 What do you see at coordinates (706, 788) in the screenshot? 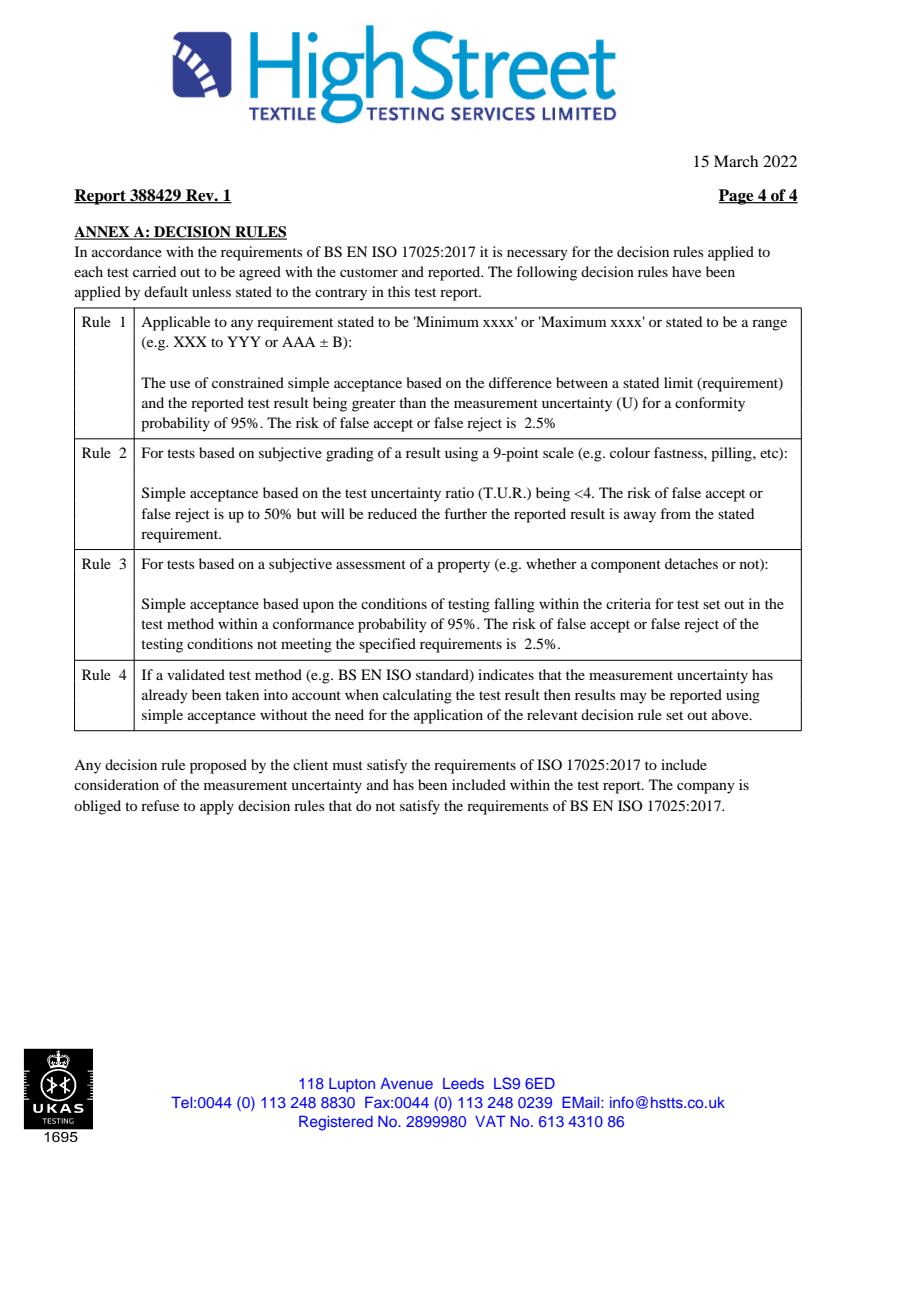
I see `company` at bounding box center [706, 788].
